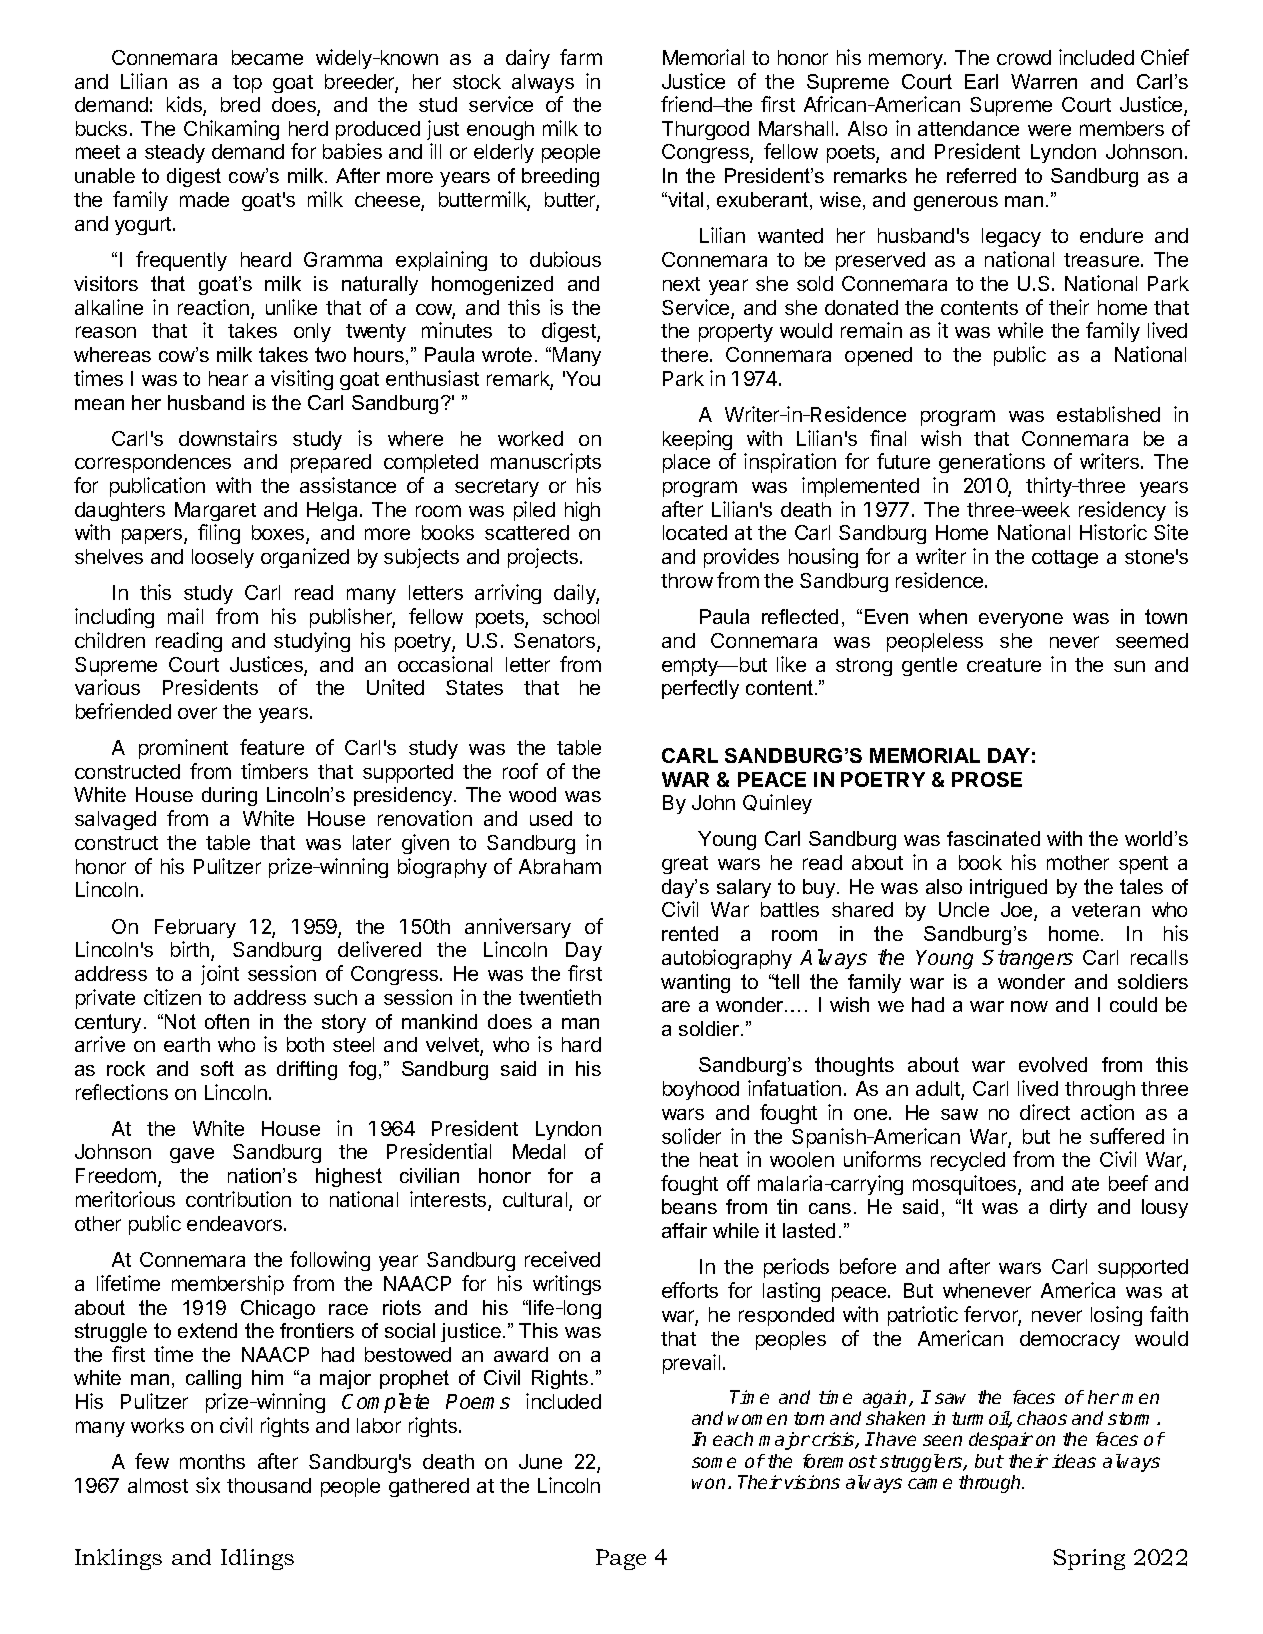 The width and height of the screenshot is (1263, 1634). Describe the element at coordinates (621, 1559) in the screenshot. I see `Page` at that location.
